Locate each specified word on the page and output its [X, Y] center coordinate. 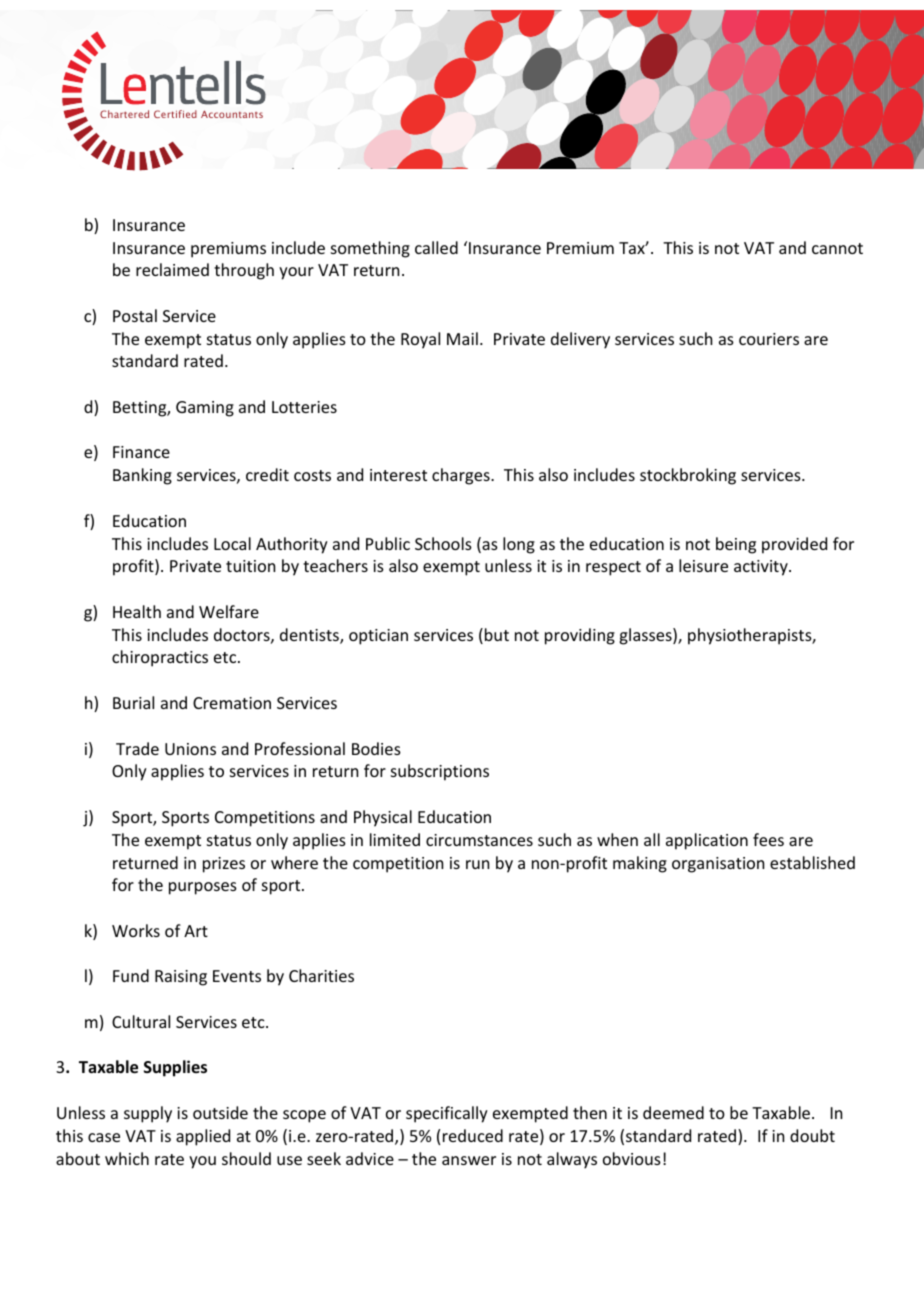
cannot [837, 248]
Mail [462, 338]
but [497, 634]
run [477, 864]
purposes [203, 888]
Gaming [205, 409]
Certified [175, 114]
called [436, 247]
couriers [769, 339]
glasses [646, 636]
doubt [812, 1135]
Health [137, 611]
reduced [473, 1135]
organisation [718, 865]
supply [148, 1114]
